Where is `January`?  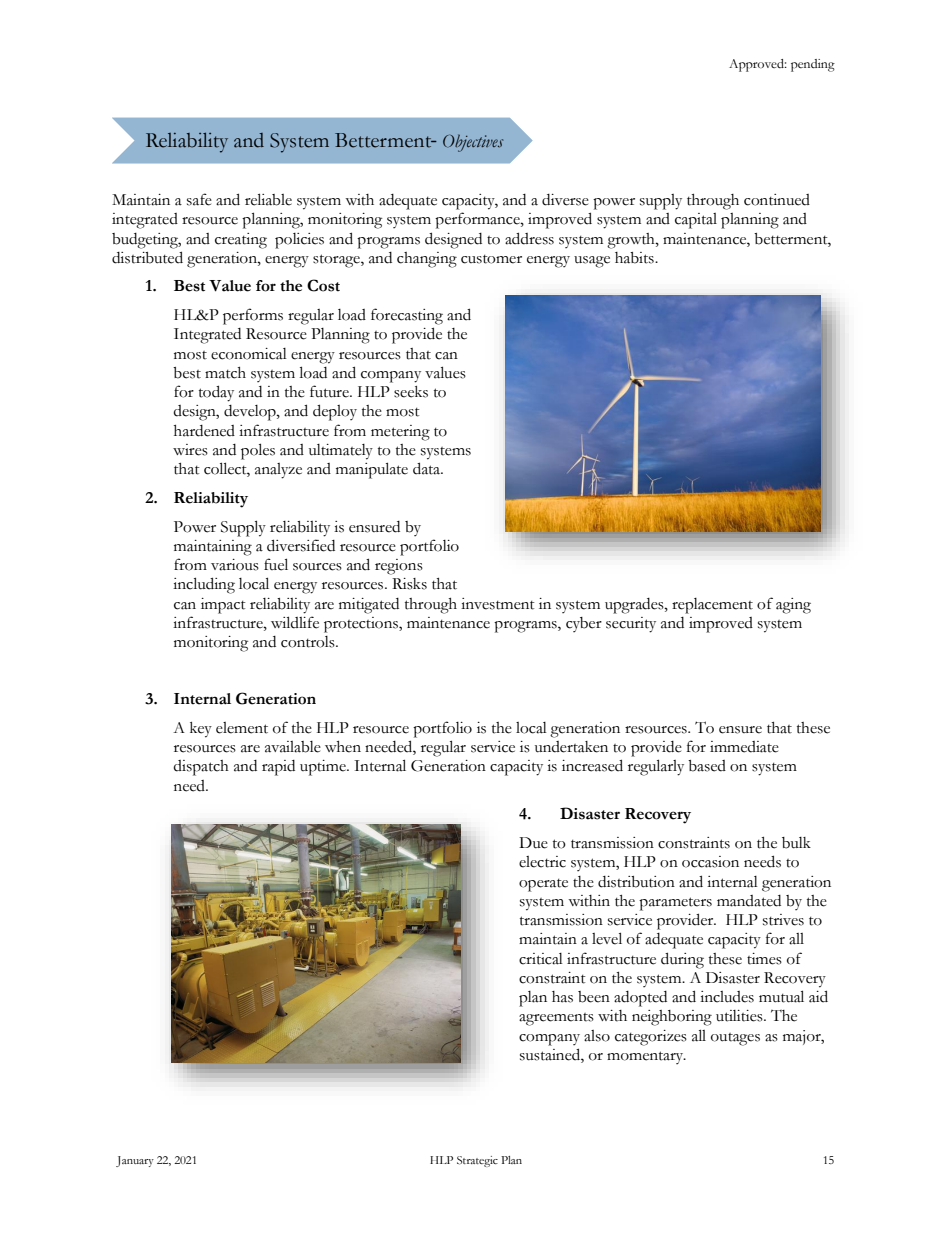 January is located at coordinates (135, 1161).
